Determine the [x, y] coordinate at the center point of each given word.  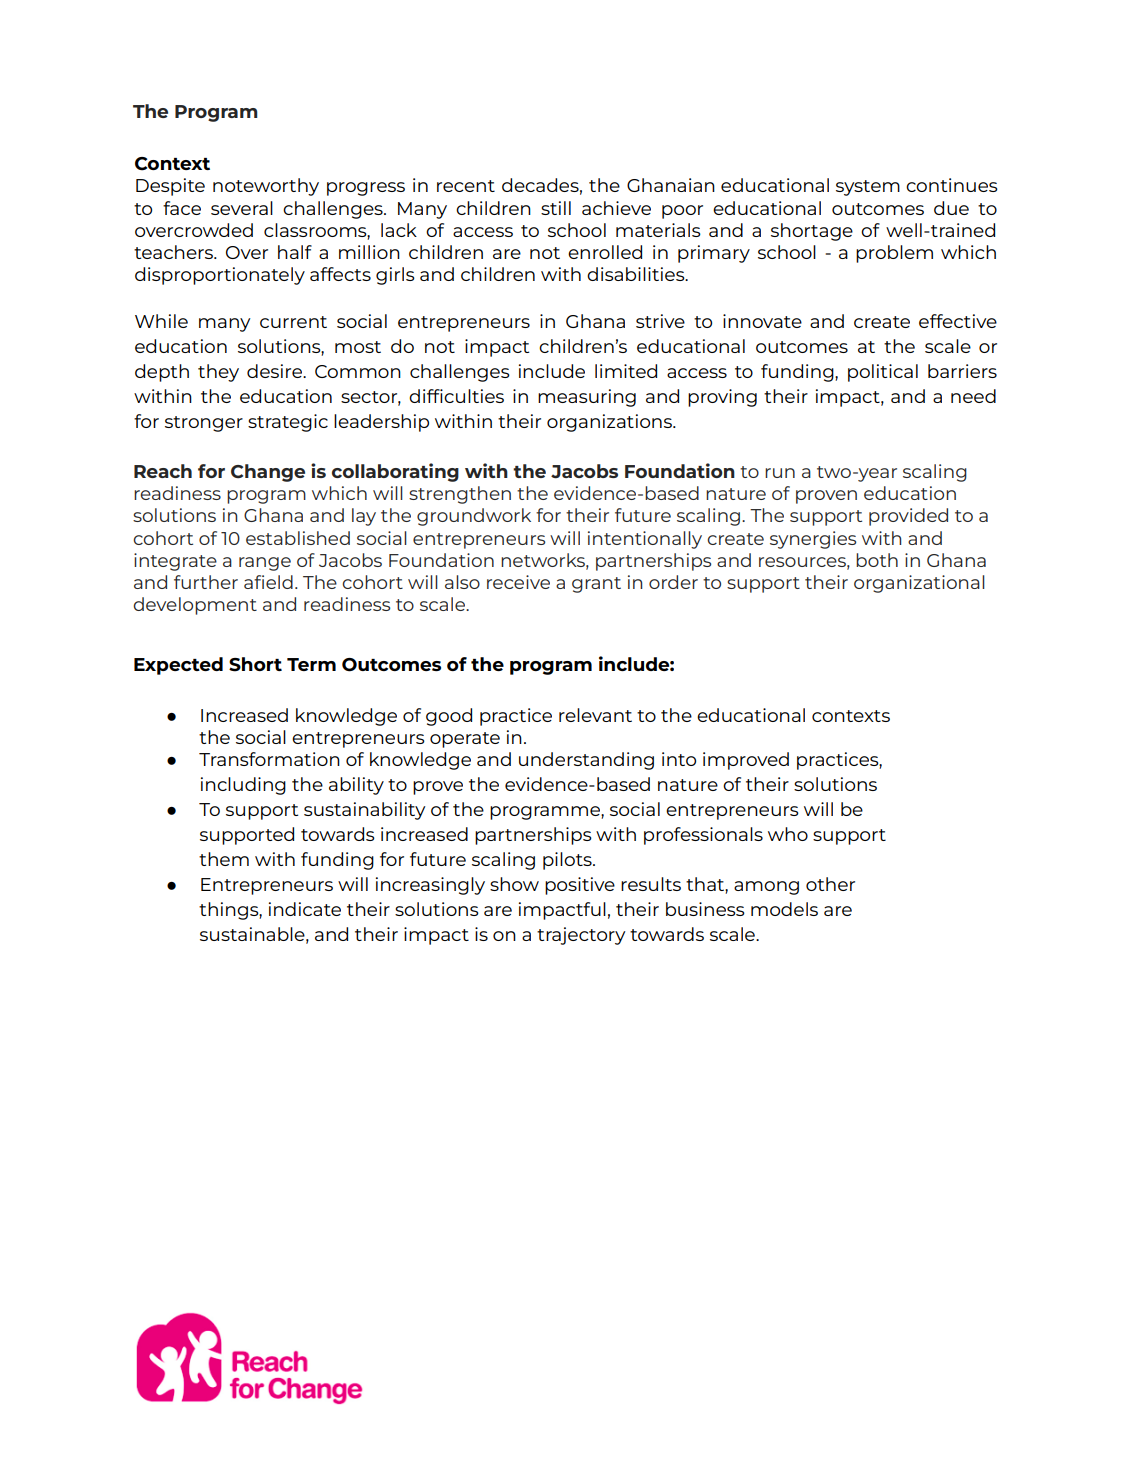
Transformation [269, 759]
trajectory [581, 936]
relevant [595, 715]
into [679, 759]
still [556, 208]
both [877, 560]
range [265, 564]
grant [596, 585]
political [883, 373]
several [242, 208]
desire [275, 371]
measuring [587, 398]
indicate [305, 909]
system [868, 188]
